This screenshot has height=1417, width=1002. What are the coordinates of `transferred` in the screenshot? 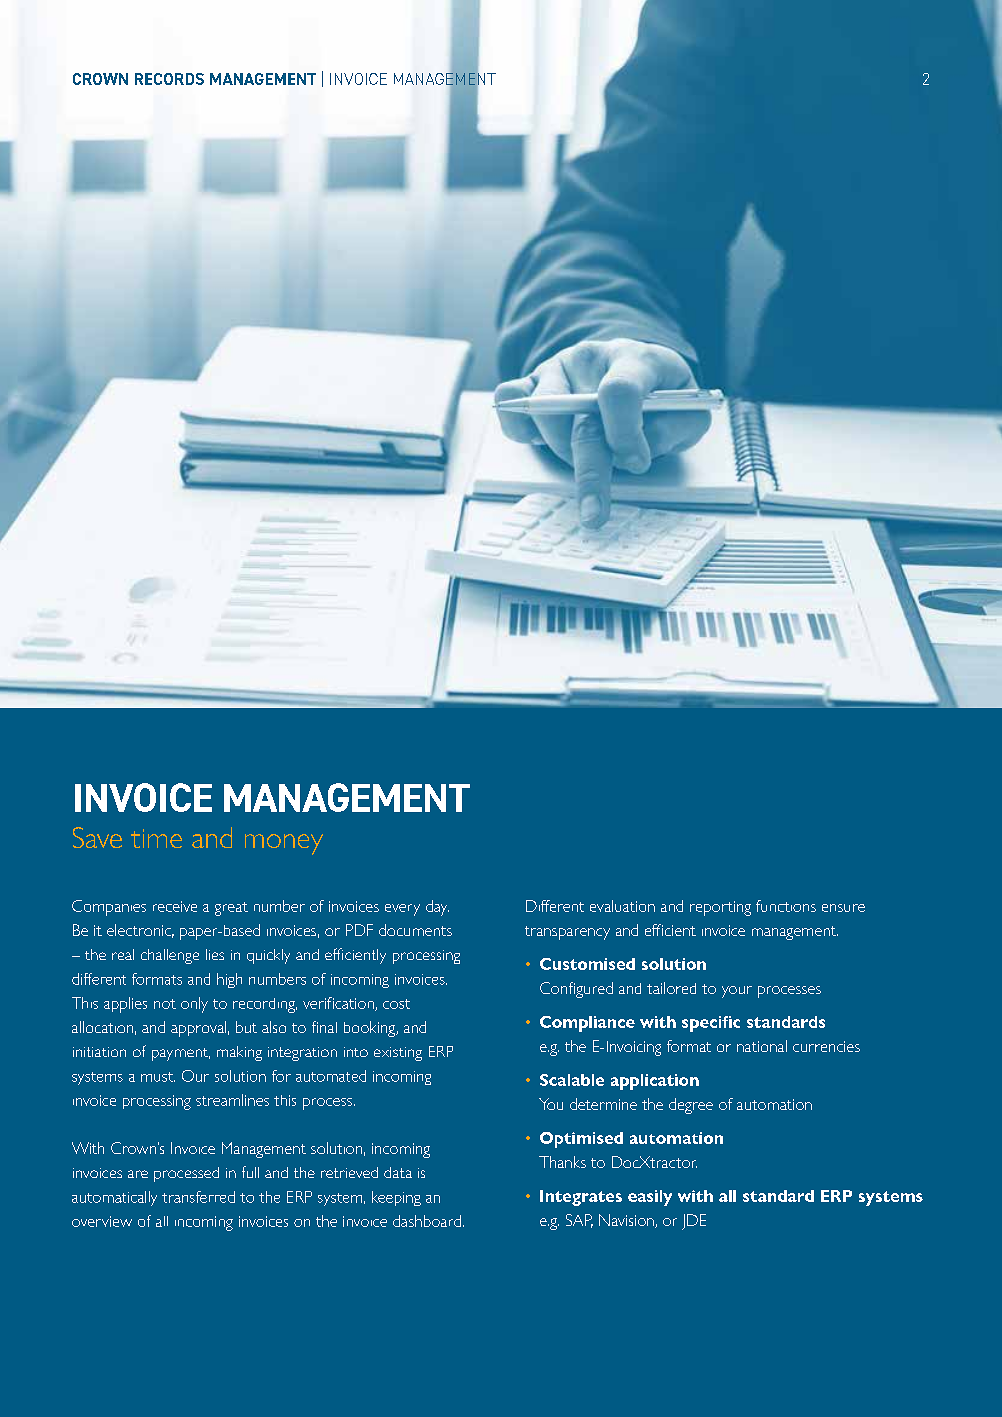 It's located at (198, 1197).
